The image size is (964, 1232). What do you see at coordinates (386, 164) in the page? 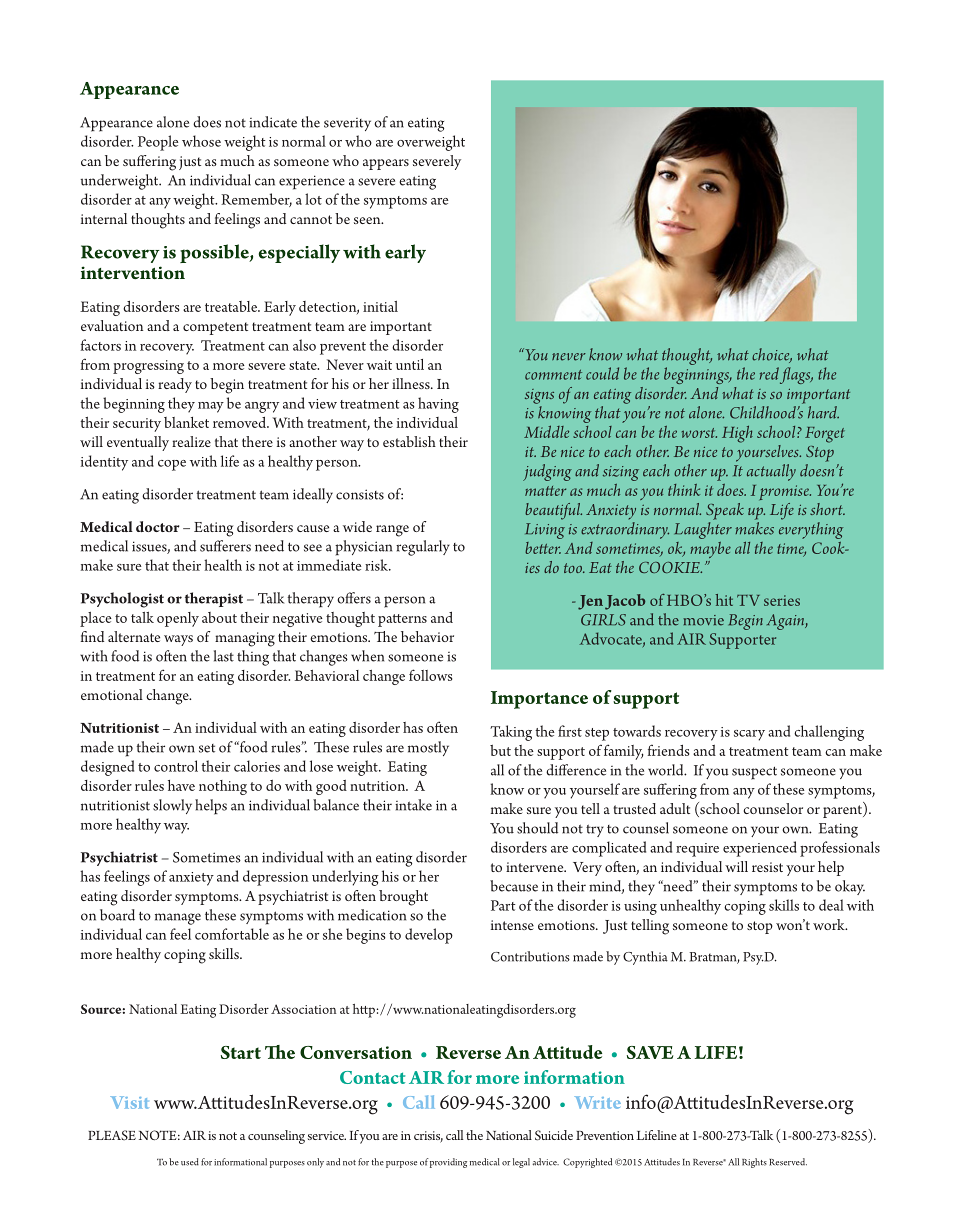
I see `appears` at bounding box center [386, 164].
